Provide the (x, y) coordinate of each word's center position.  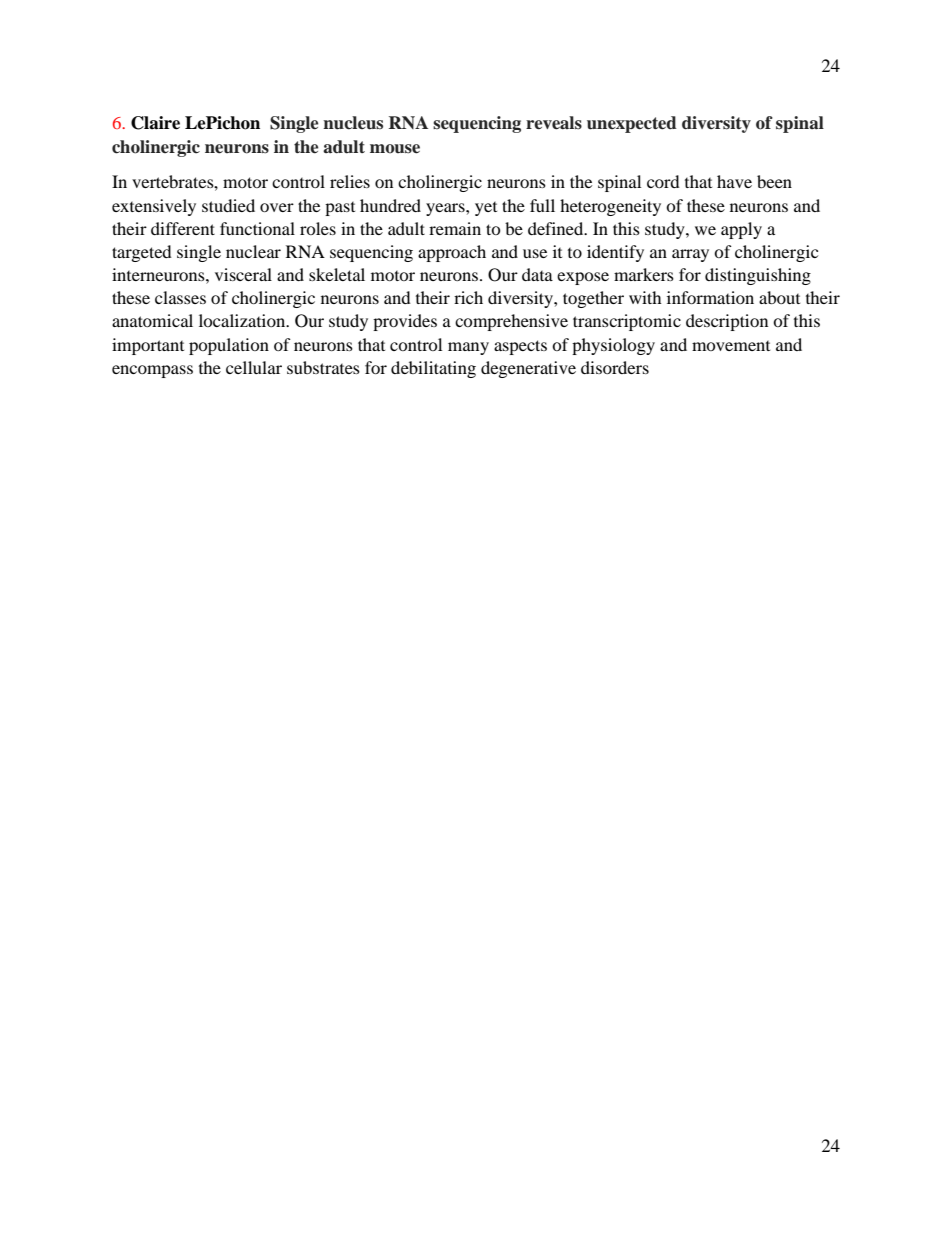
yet (486, 209)
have (734, 181)
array (690, 255)
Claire (155, 123)
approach (452, 253)
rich (468, 297)
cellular (254, 367)
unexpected (632, 124)
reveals (554, 123)
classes (180, 297)
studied (228, 205)
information (710, 297)
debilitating (433, 369)
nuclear (253, 251)
